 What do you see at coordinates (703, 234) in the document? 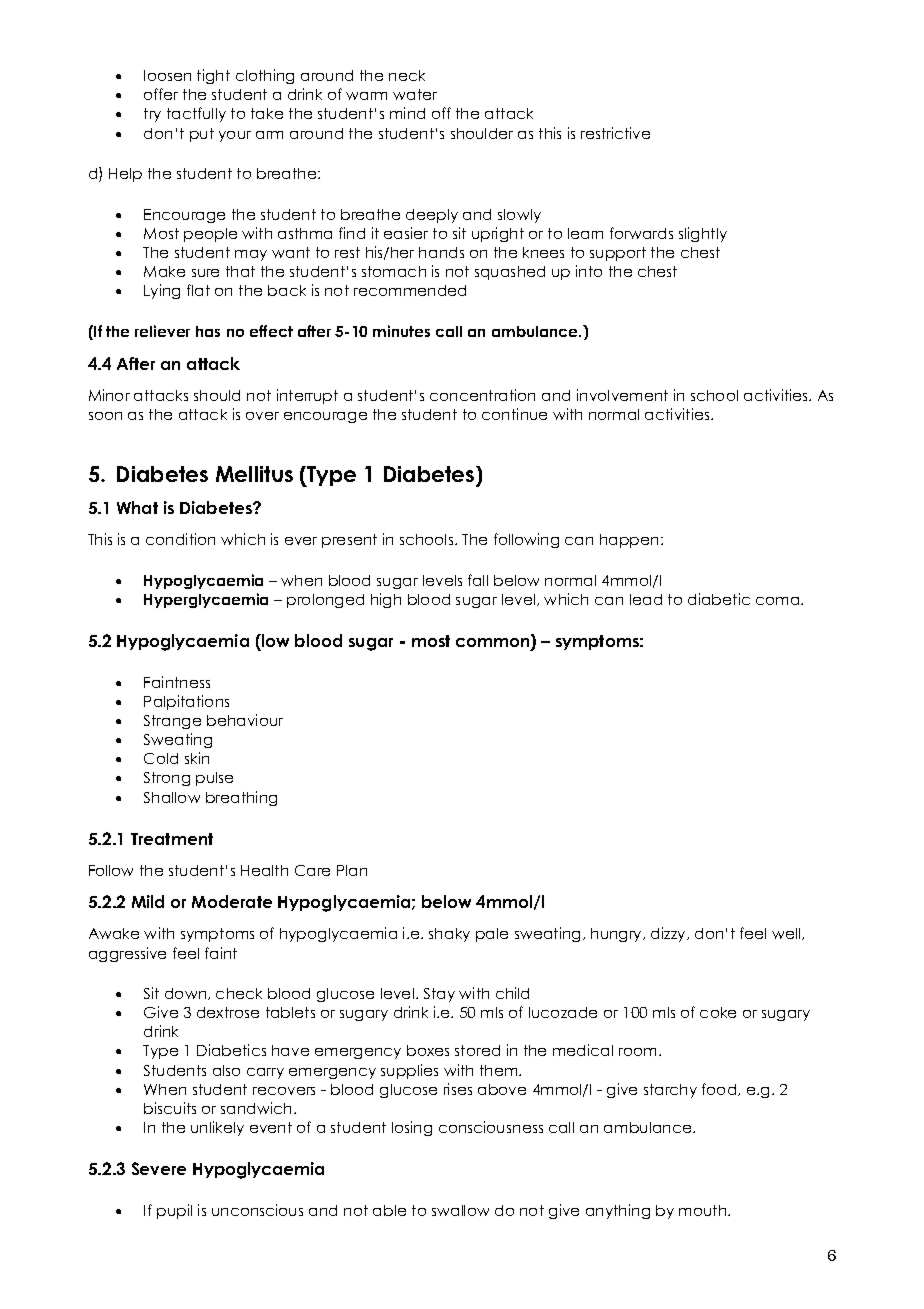
I see `slightly` at bounding box center [703, 234].
